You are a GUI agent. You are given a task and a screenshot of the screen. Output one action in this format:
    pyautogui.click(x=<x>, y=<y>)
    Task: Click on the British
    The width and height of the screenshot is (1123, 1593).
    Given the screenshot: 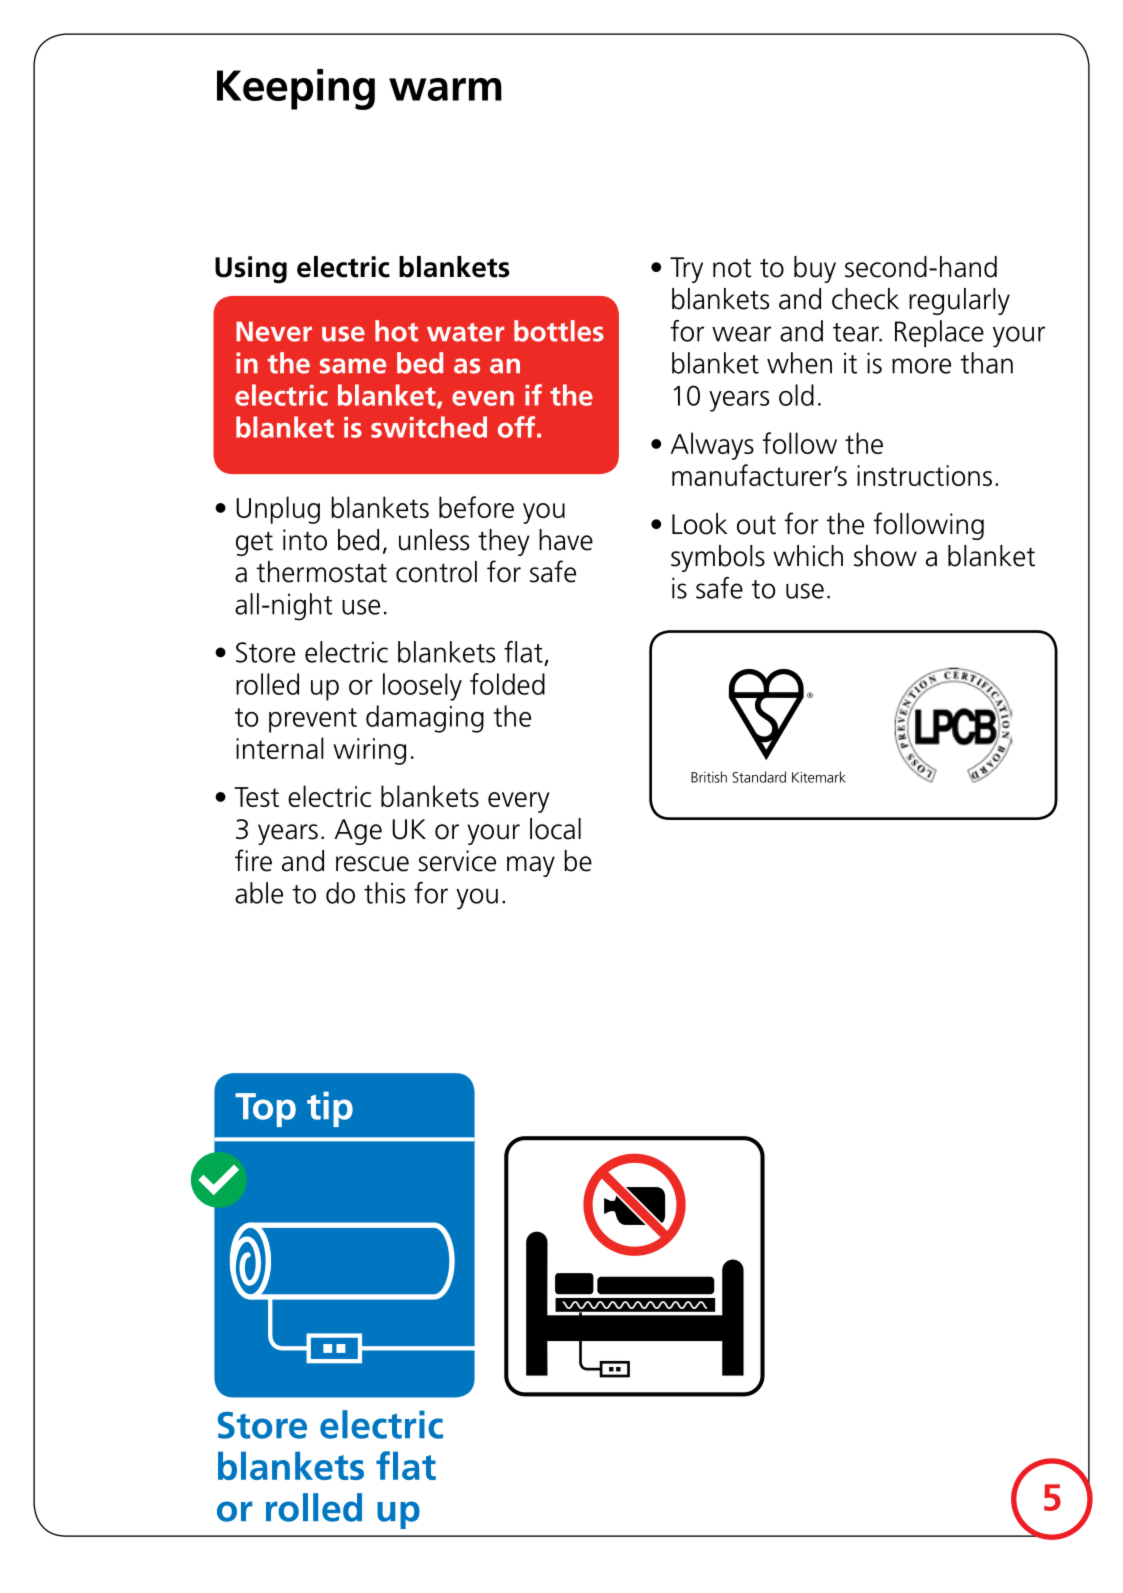 What is the action you would take?
    pyautogui.click(x=709, y=777)
